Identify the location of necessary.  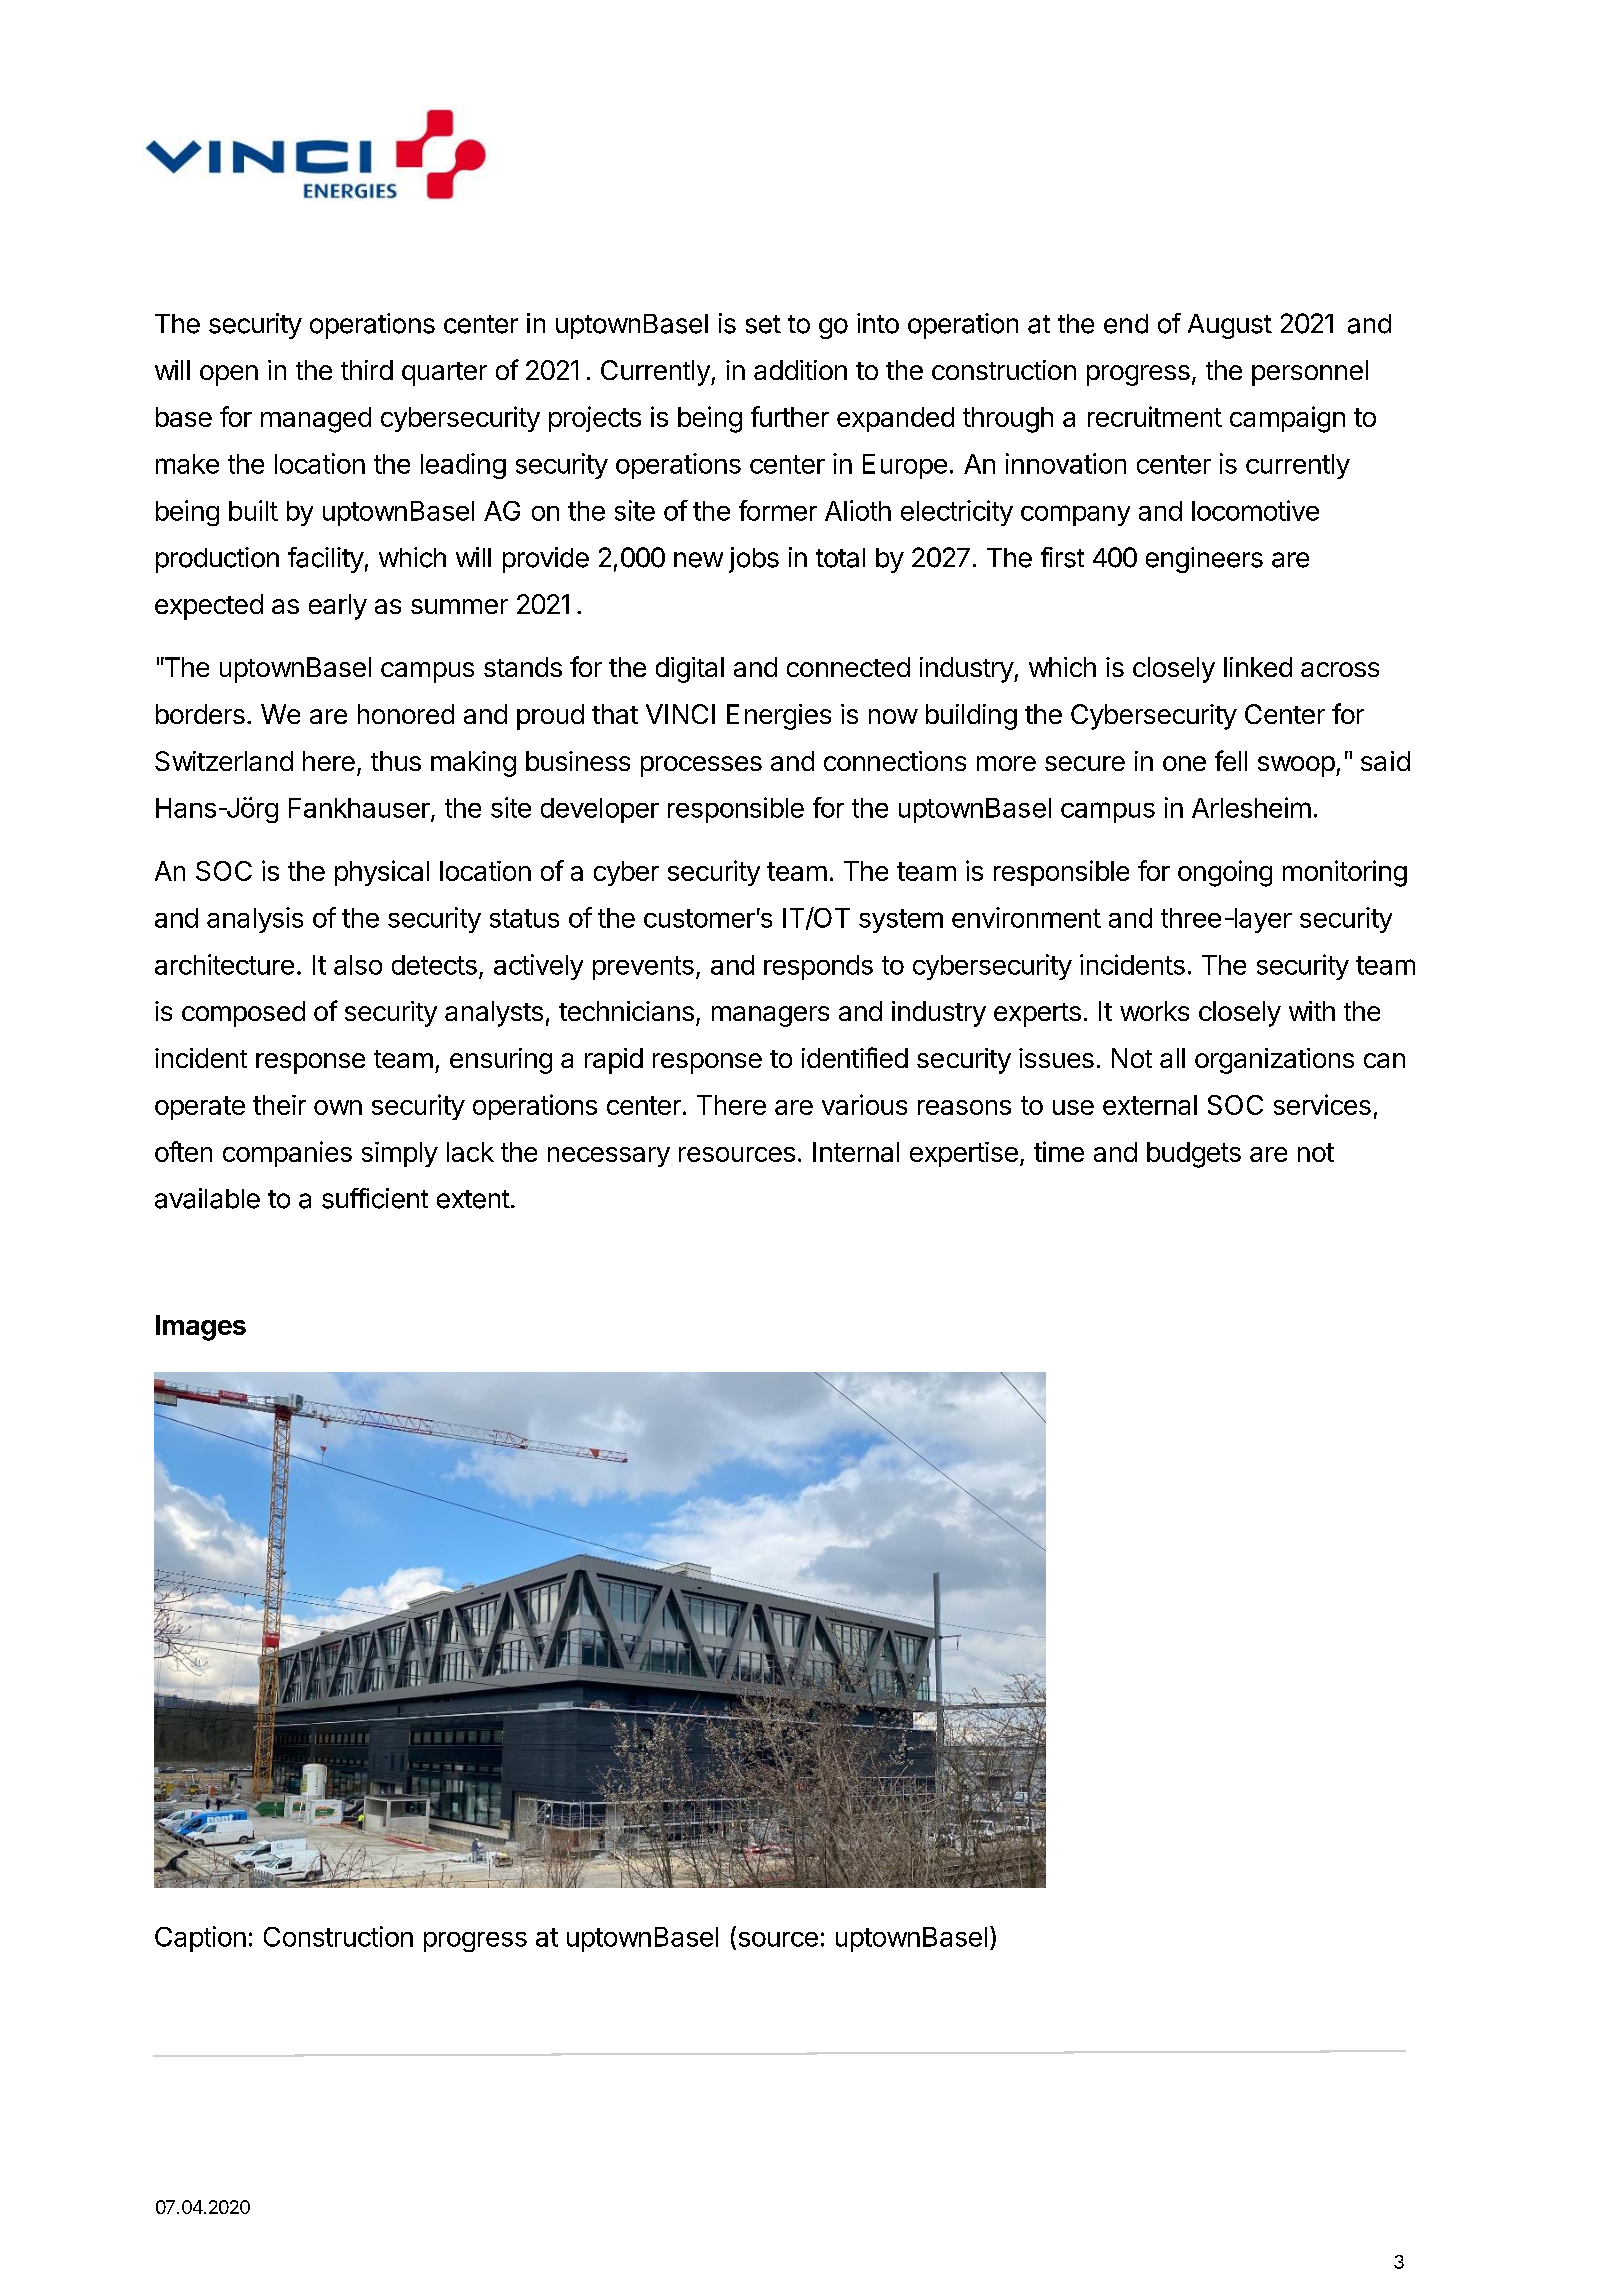
(609, 1157).
